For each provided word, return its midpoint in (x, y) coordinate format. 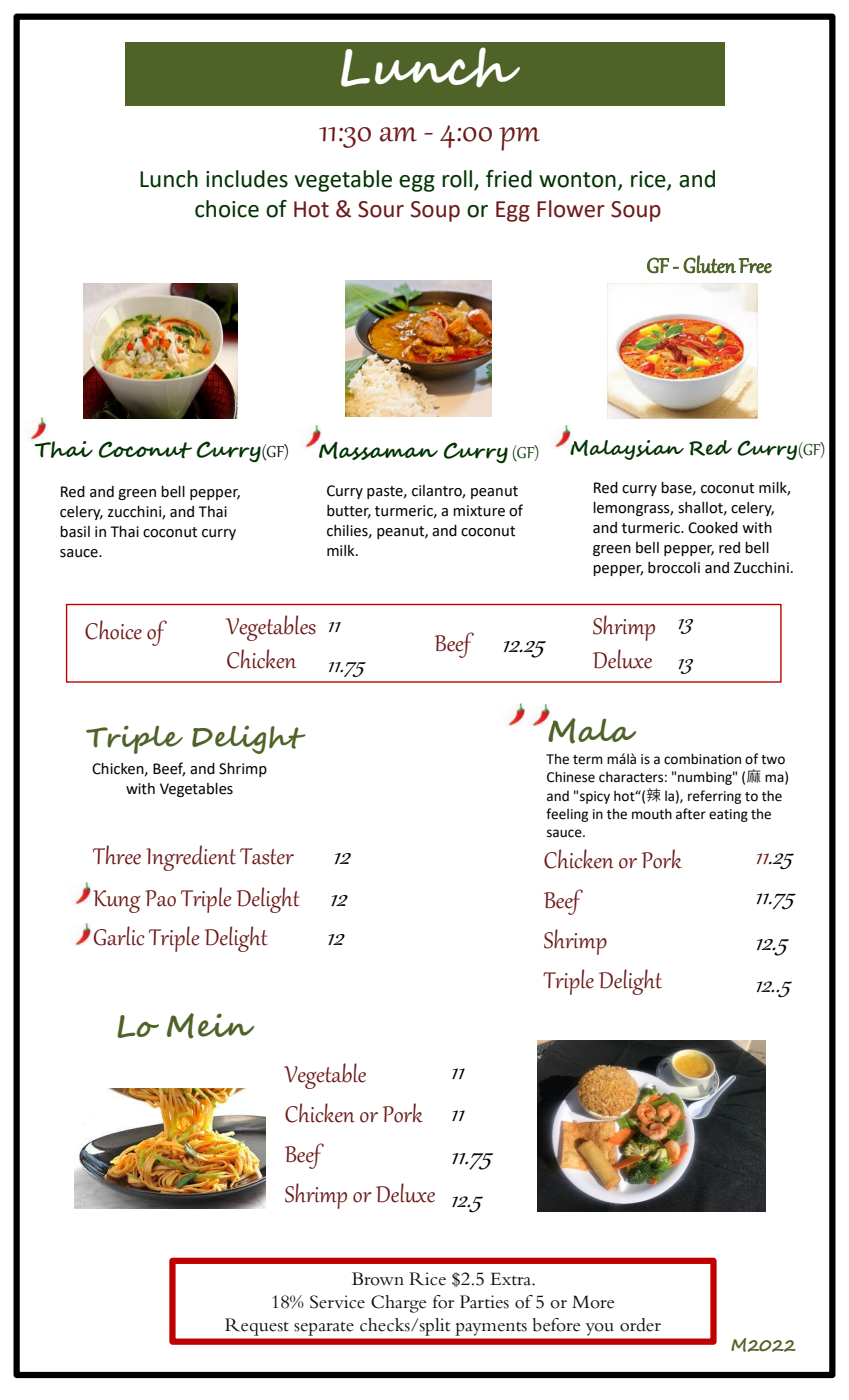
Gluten (709, 264)
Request (257, 1327)
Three (117, 855)
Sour (381, 209)
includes (247, 179)
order (640, 1325)
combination (702, 759)
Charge (399, 1304)
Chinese (571, 777)
